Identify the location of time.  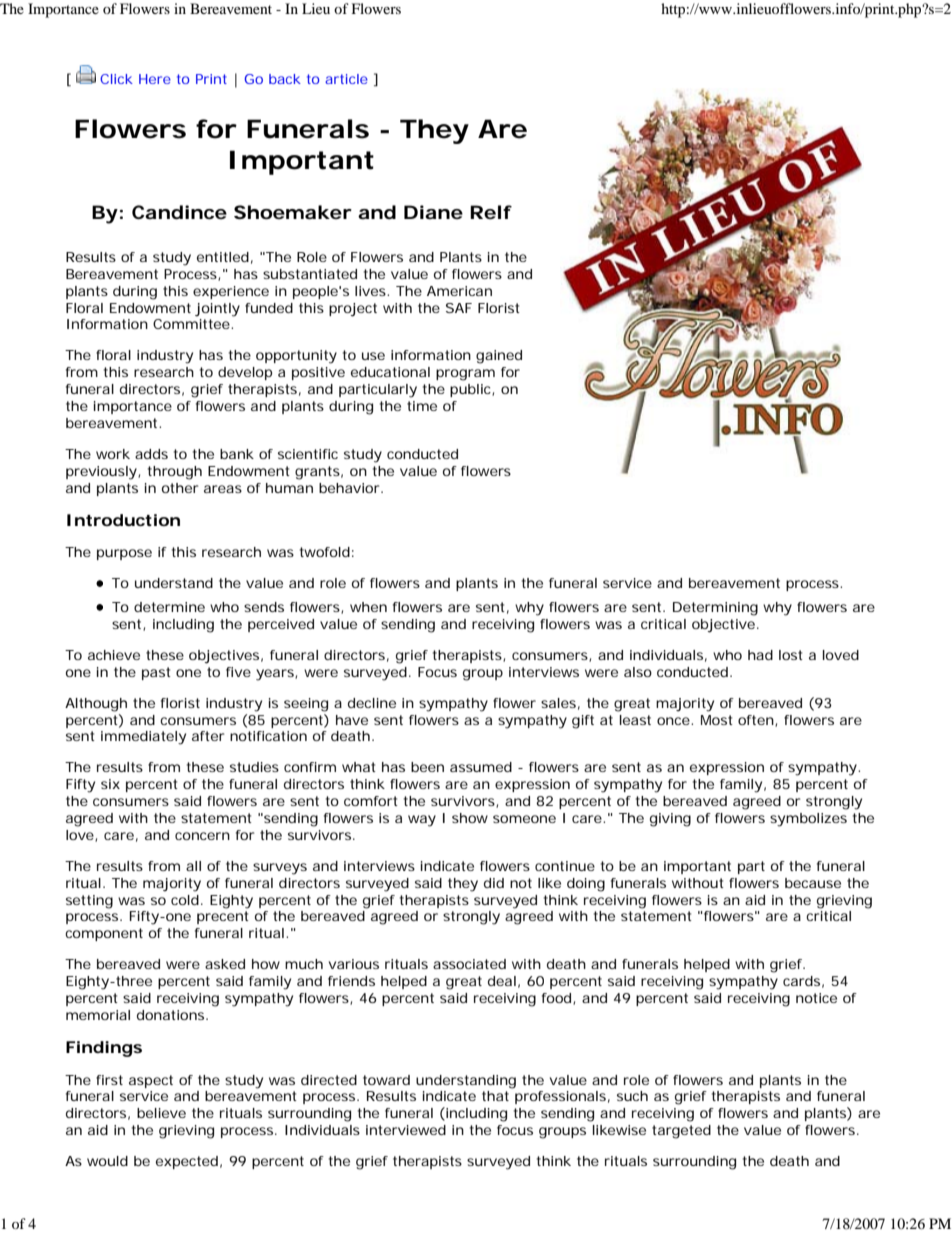
(422, 406).
